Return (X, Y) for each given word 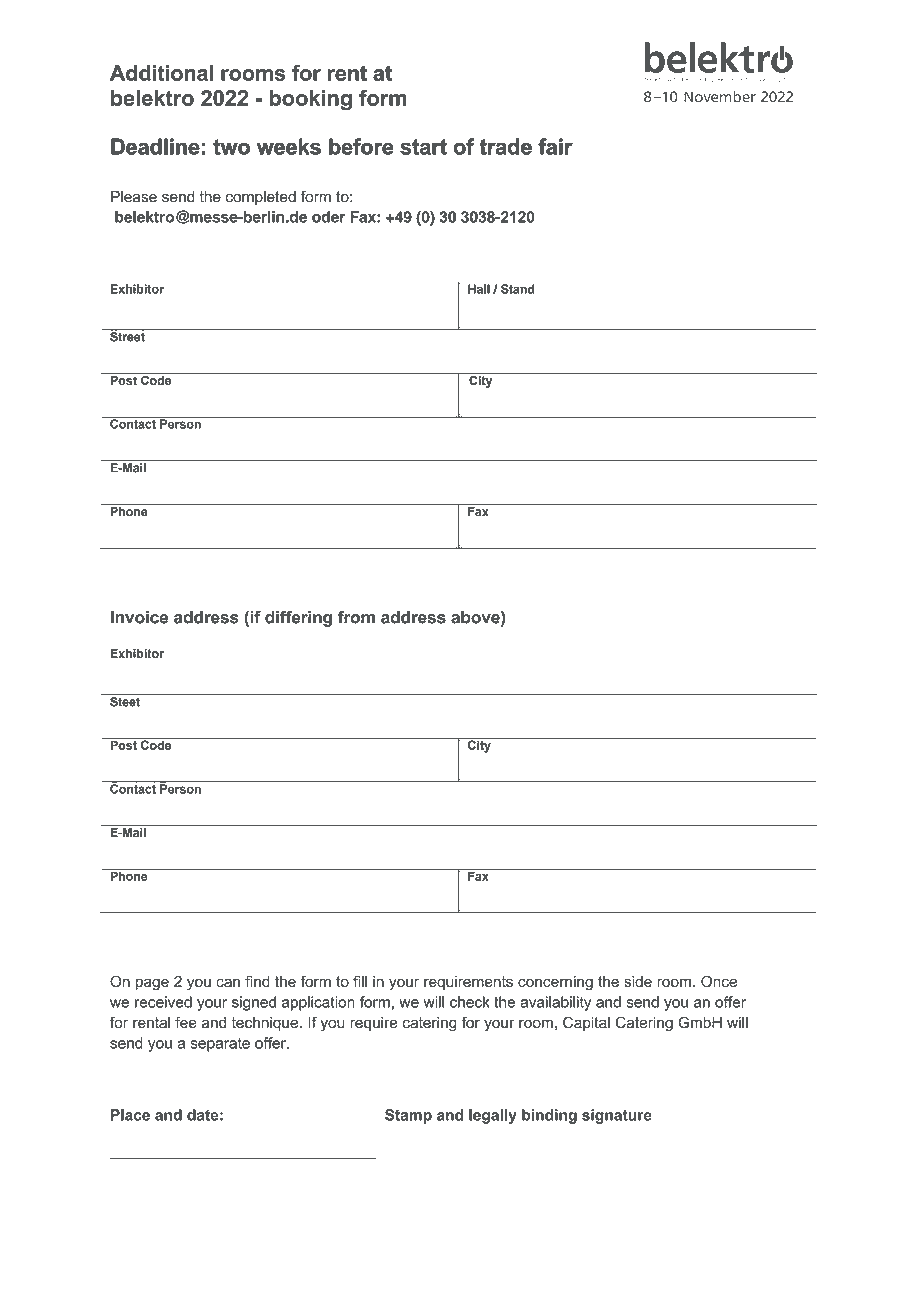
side (638, 981)
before (361, 146)
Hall (479, 289)
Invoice (139, 617)
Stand (518, 289)
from (356, 617)
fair (555, 146)
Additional (161, 73)
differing (298, 618)
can (228, 983)
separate (220, 1045)
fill (360, 981)
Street (127, 336)
